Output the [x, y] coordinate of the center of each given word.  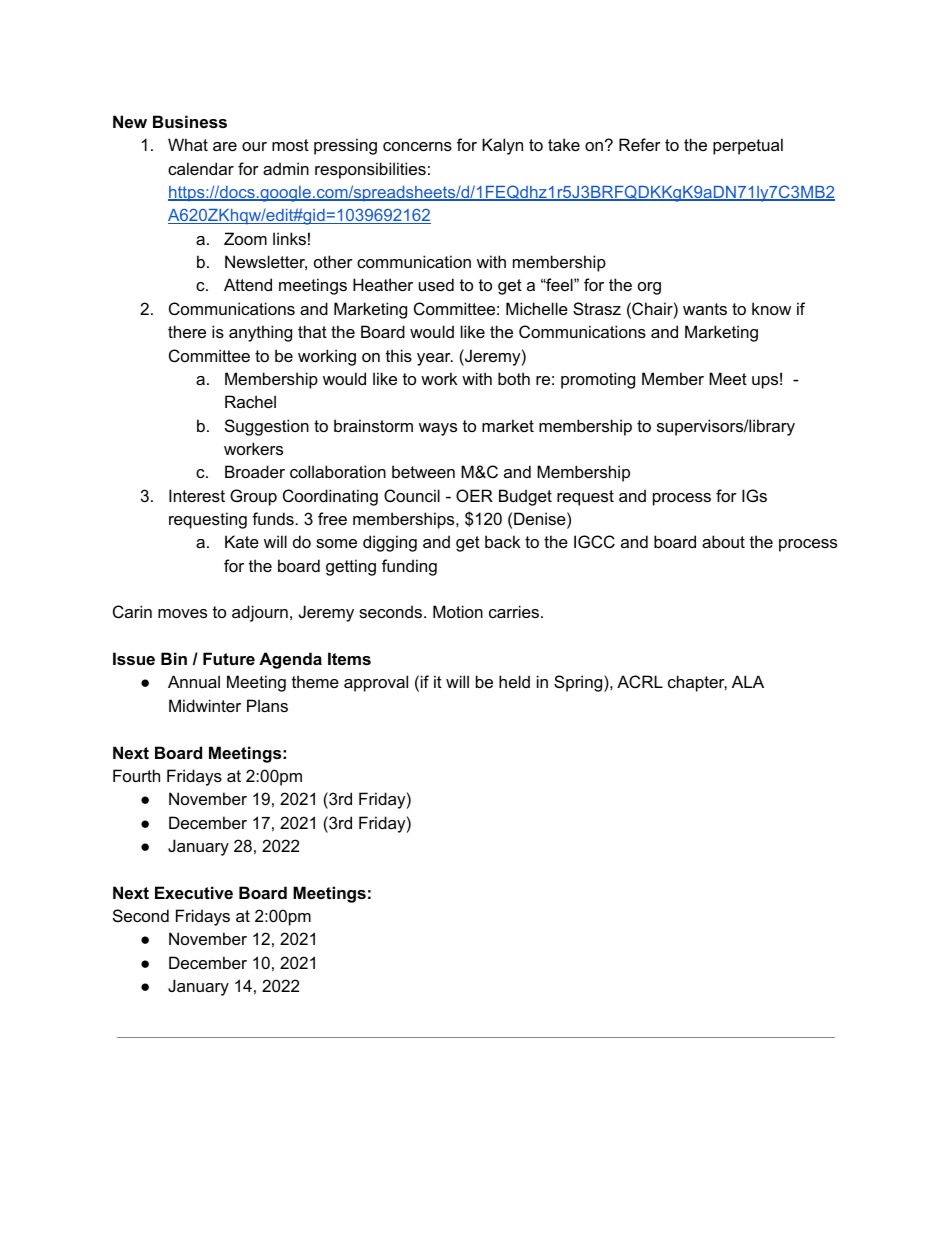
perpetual [748, 146]
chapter [697, 683]
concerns [417, 146]
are [225, 146]
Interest [197, 495]
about [723, 541]
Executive [194, 892]
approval [376, 683]
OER [474, 495]
